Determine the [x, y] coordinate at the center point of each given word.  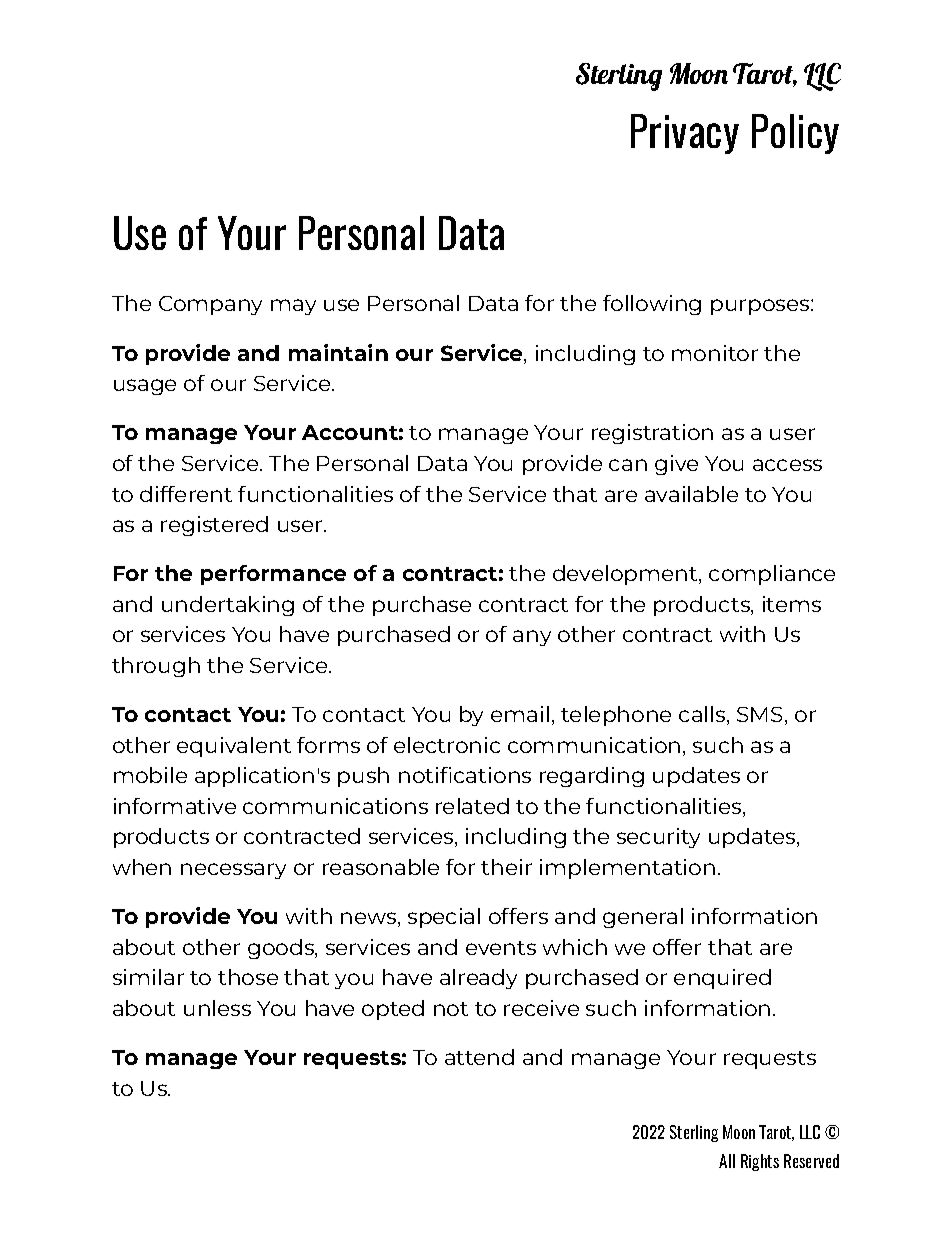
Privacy [685, 134]
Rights [760, 1162]
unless [217, 1008]
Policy [795, 134]
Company [210, 305]
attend [479, 1057]
